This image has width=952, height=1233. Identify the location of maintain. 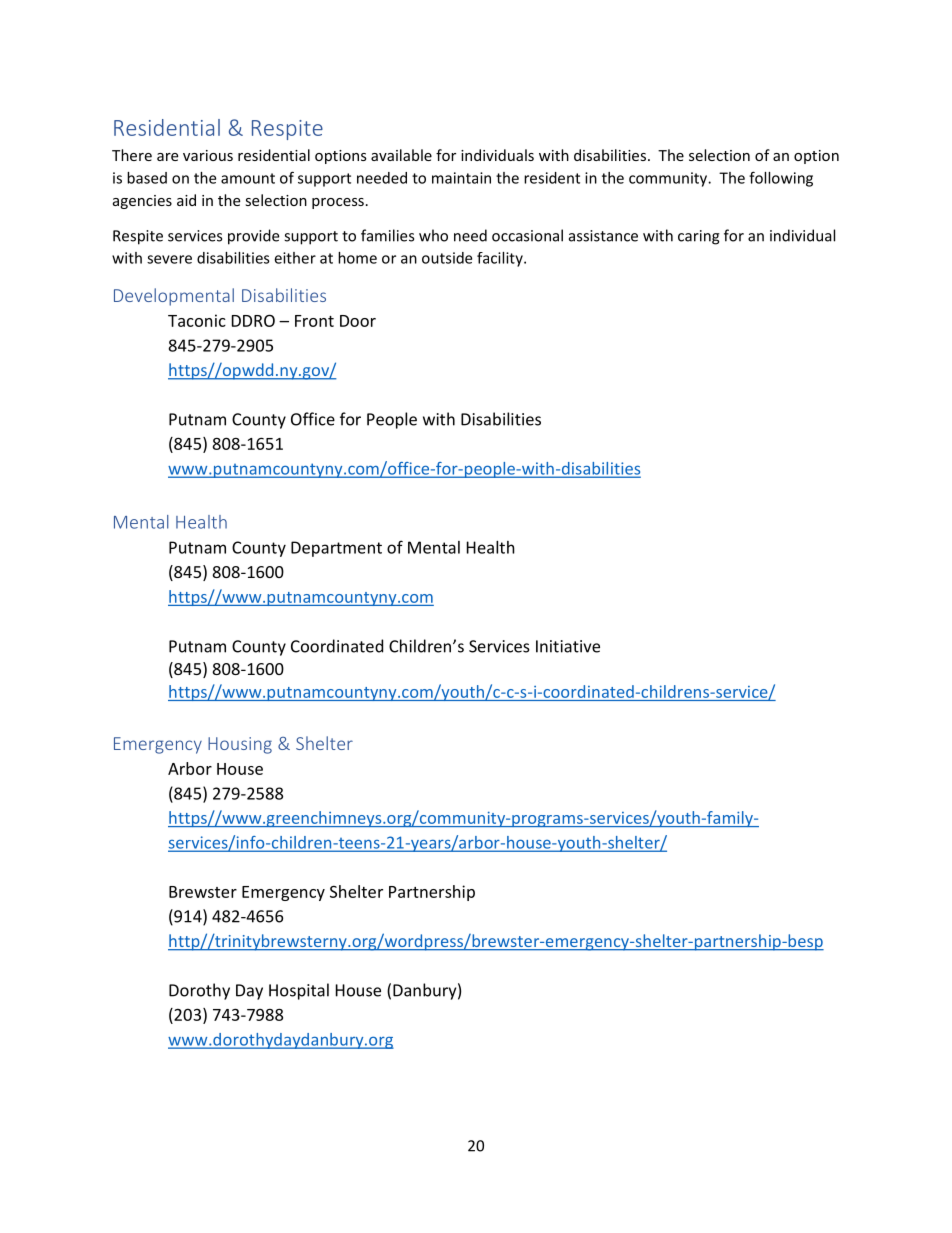
(461, 178).
